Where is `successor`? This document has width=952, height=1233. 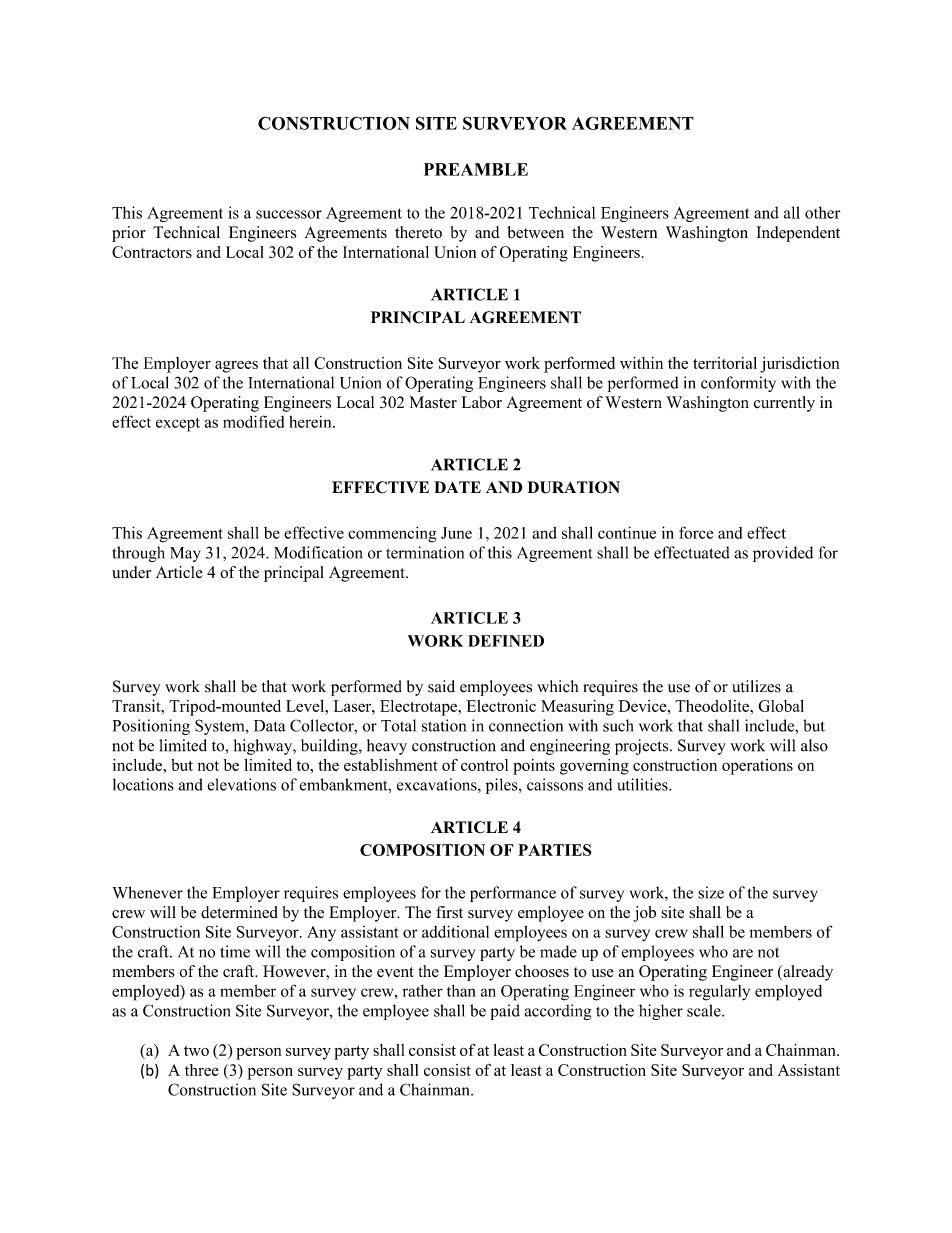
successor is located at coordinates (289, 214).
